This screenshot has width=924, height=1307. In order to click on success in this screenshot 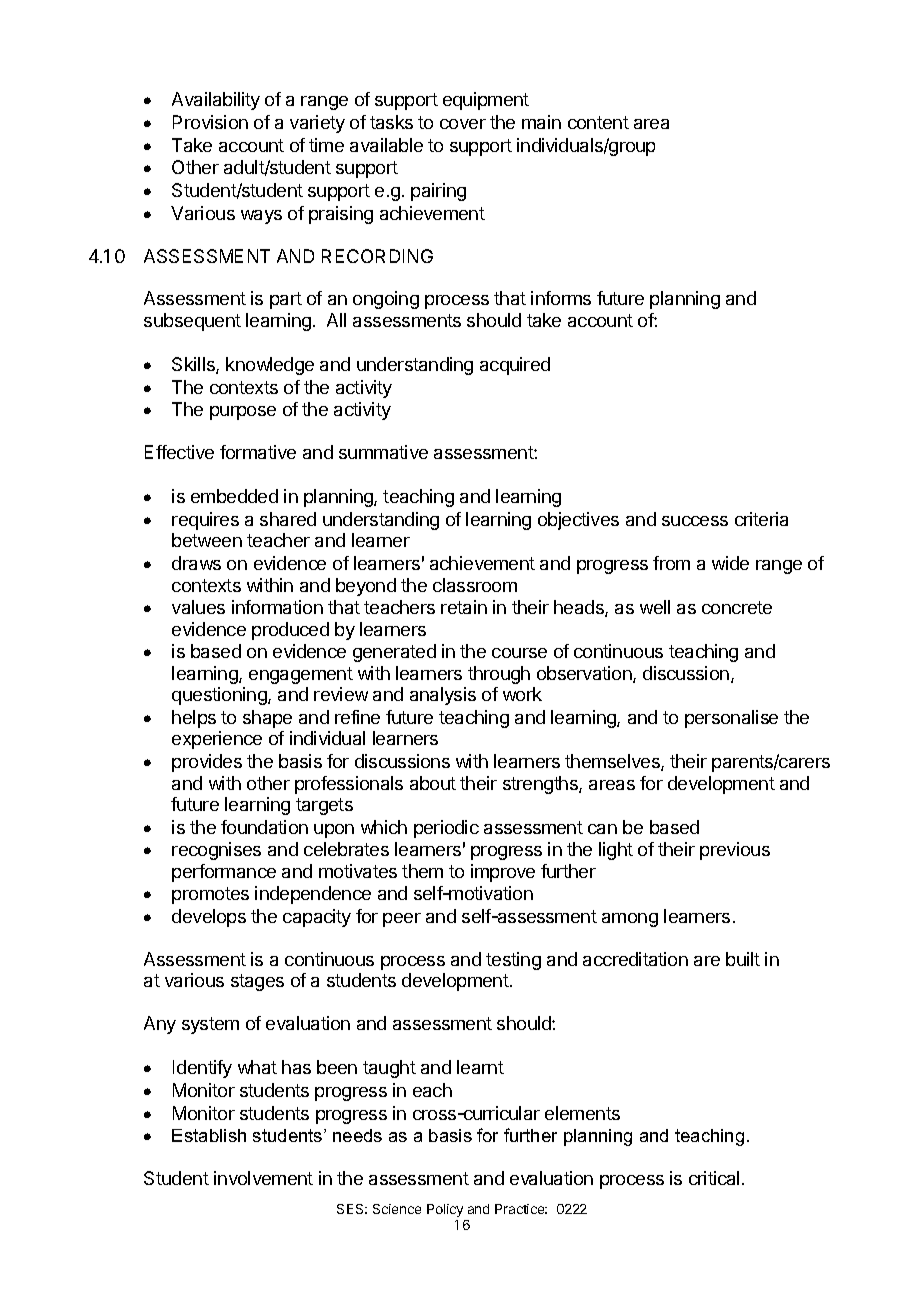, I will do `click(695, 521)`.
